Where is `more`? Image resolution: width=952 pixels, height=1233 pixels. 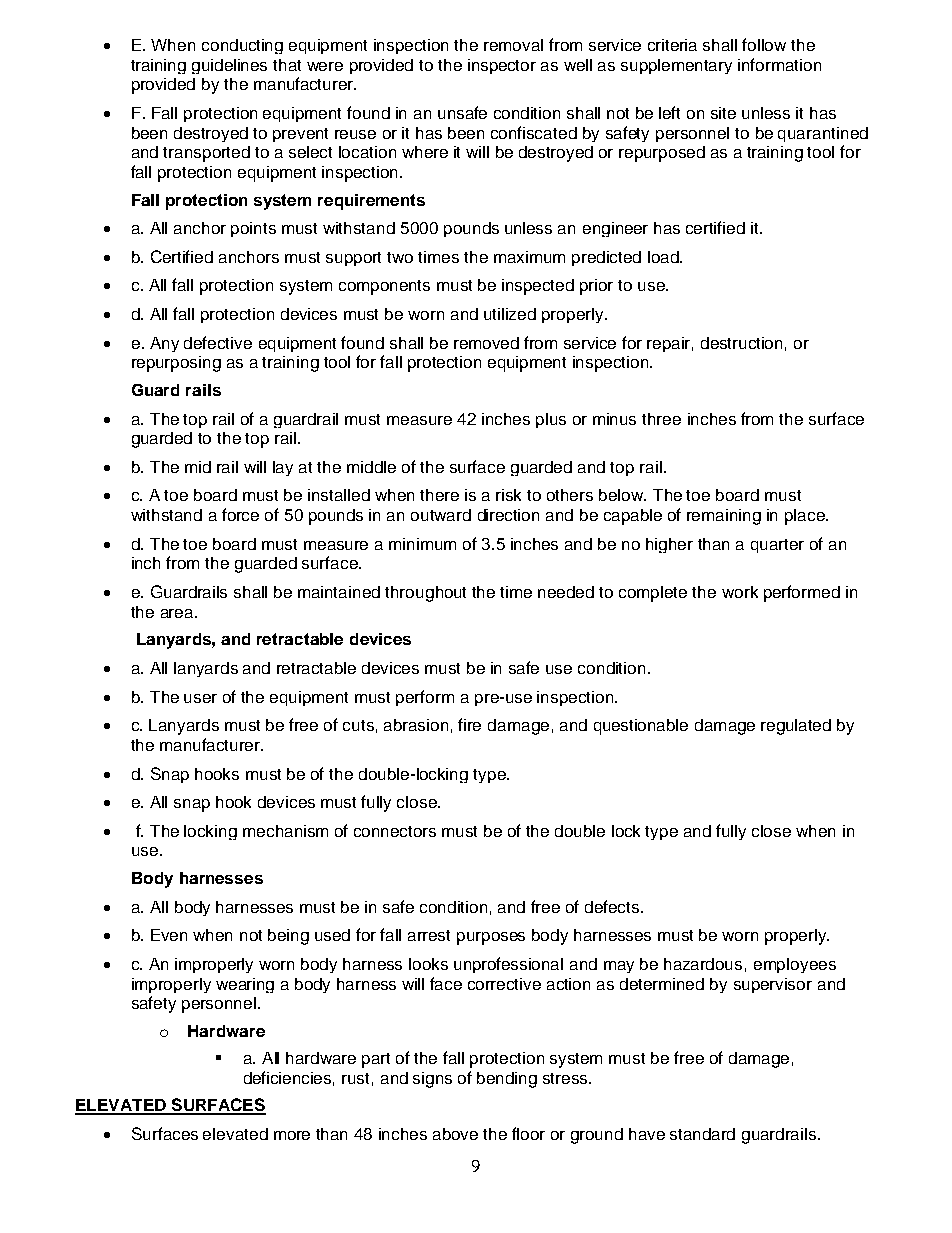 more is located at coordinates (292, 1135).
